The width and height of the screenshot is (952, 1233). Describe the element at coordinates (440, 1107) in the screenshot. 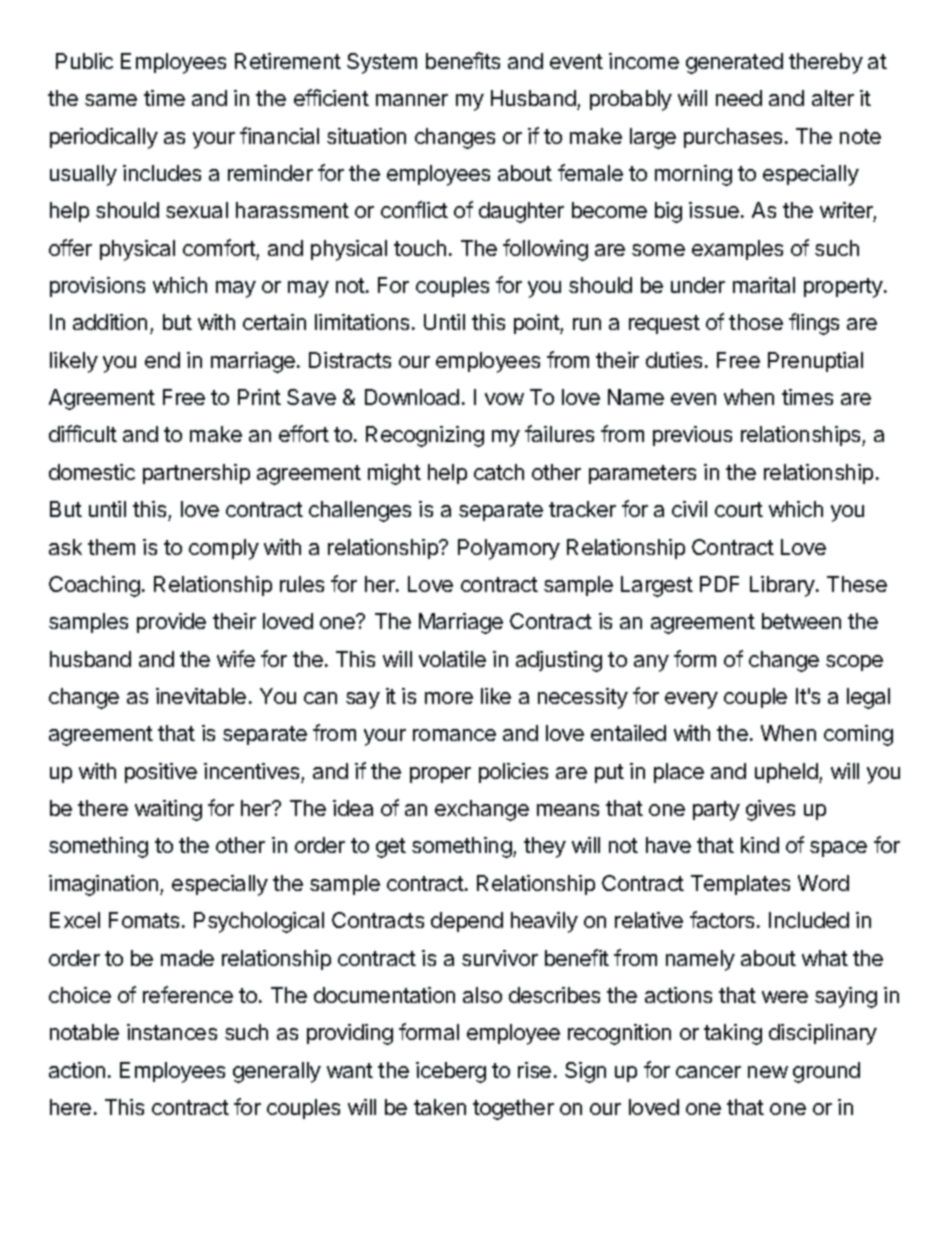

I see `taken` at that location.
